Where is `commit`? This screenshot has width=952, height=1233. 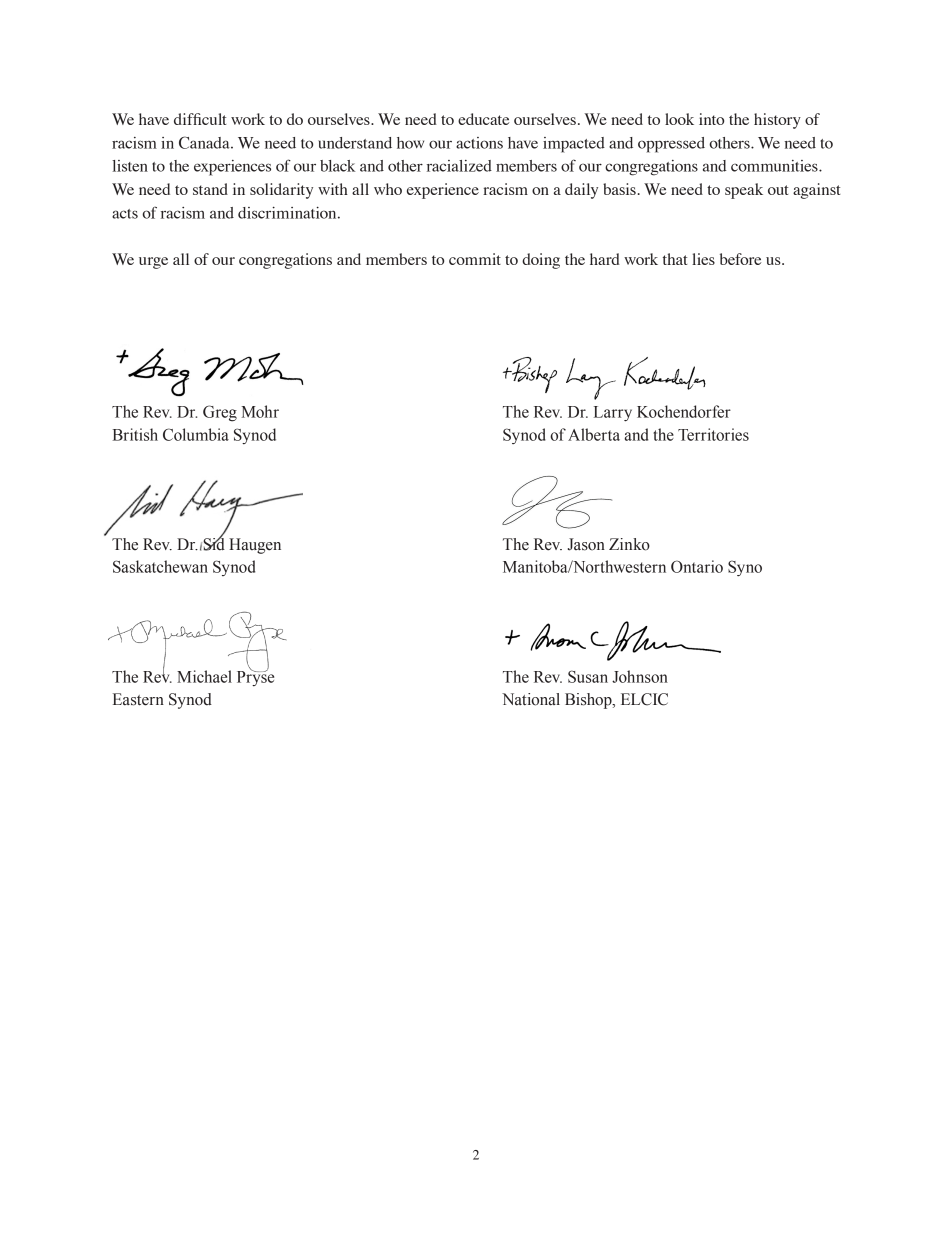
commit is located at coordinates (475, 259).
